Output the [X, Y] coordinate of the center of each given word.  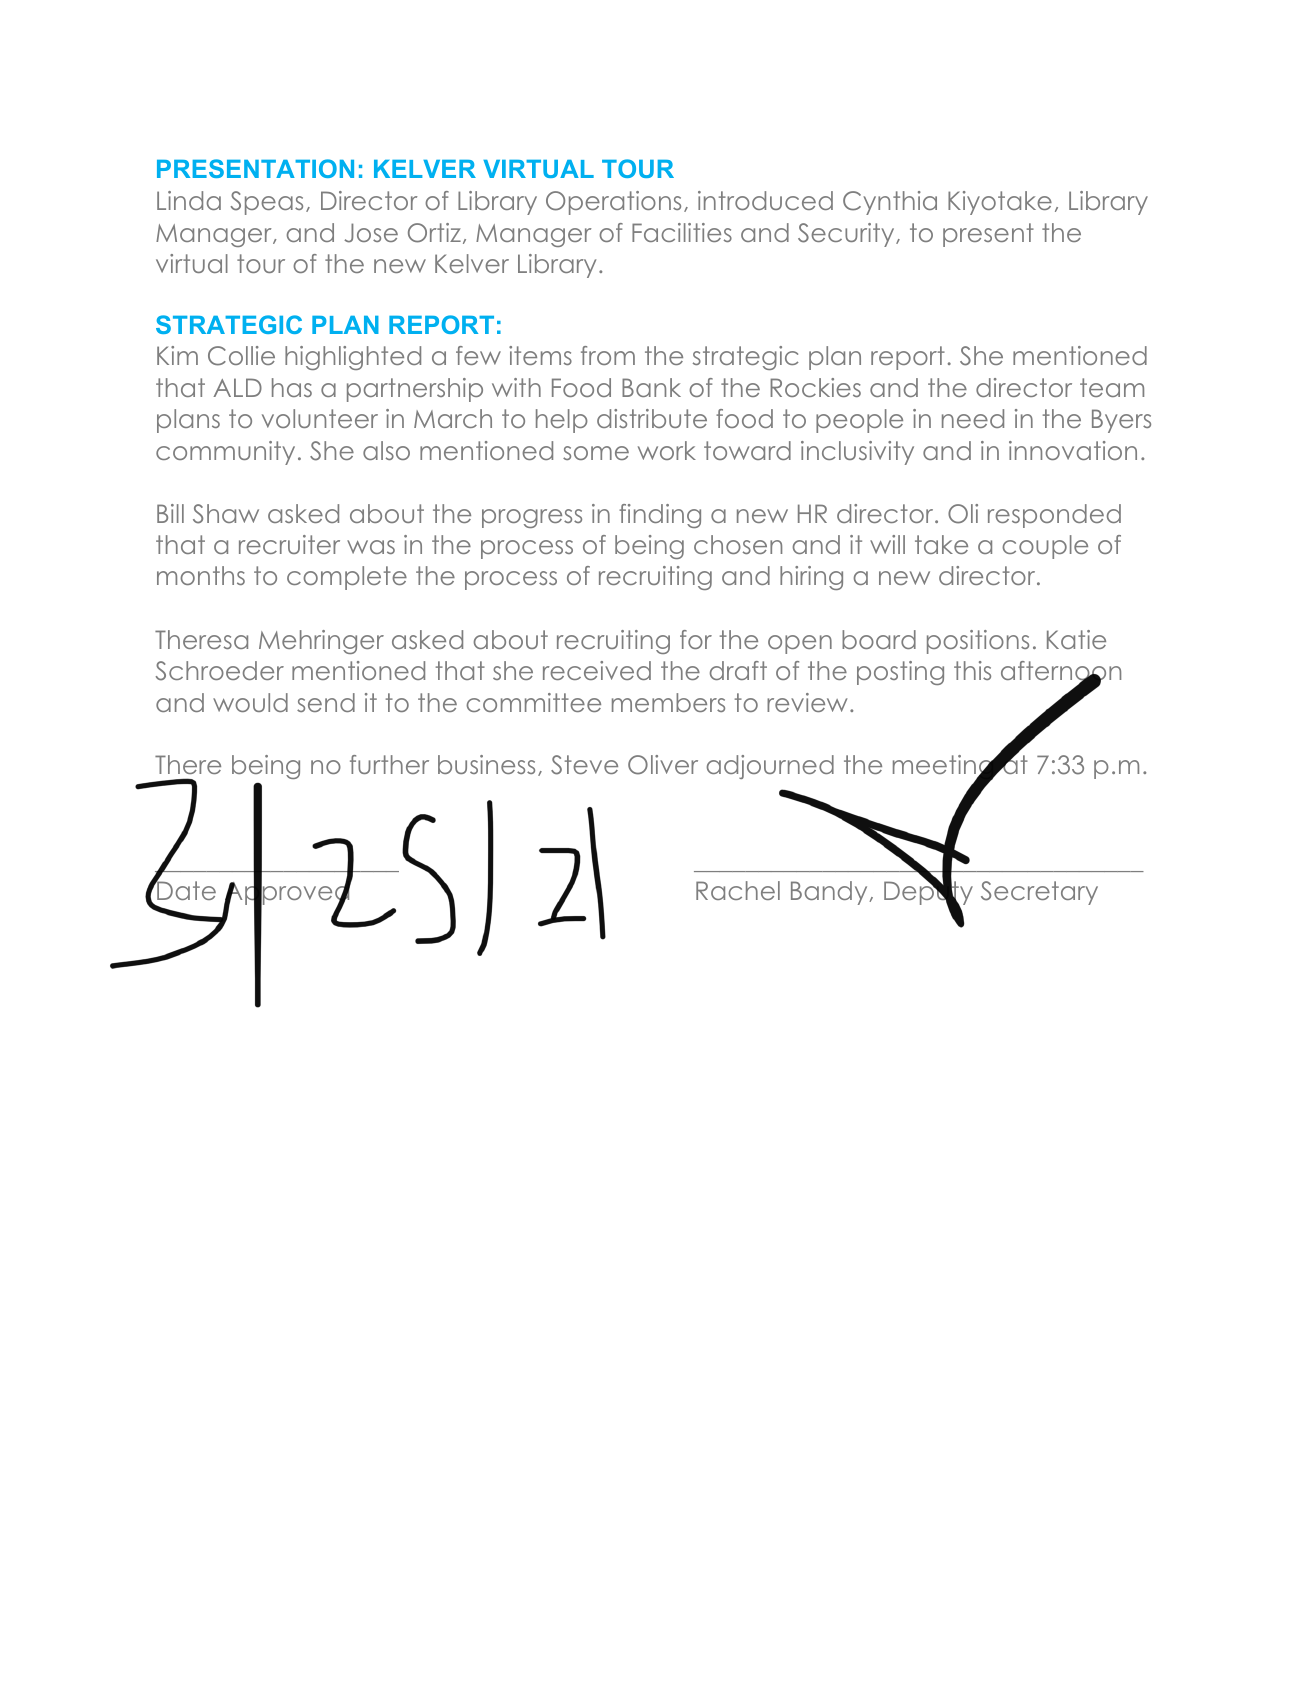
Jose [371, 233]
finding [660, 516]
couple [1045, 547]
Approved [288, 893]
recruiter [289, 544]
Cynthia [890, 203]
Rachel [738, 890]
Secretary [1039, 893]
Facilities [682, 232]
